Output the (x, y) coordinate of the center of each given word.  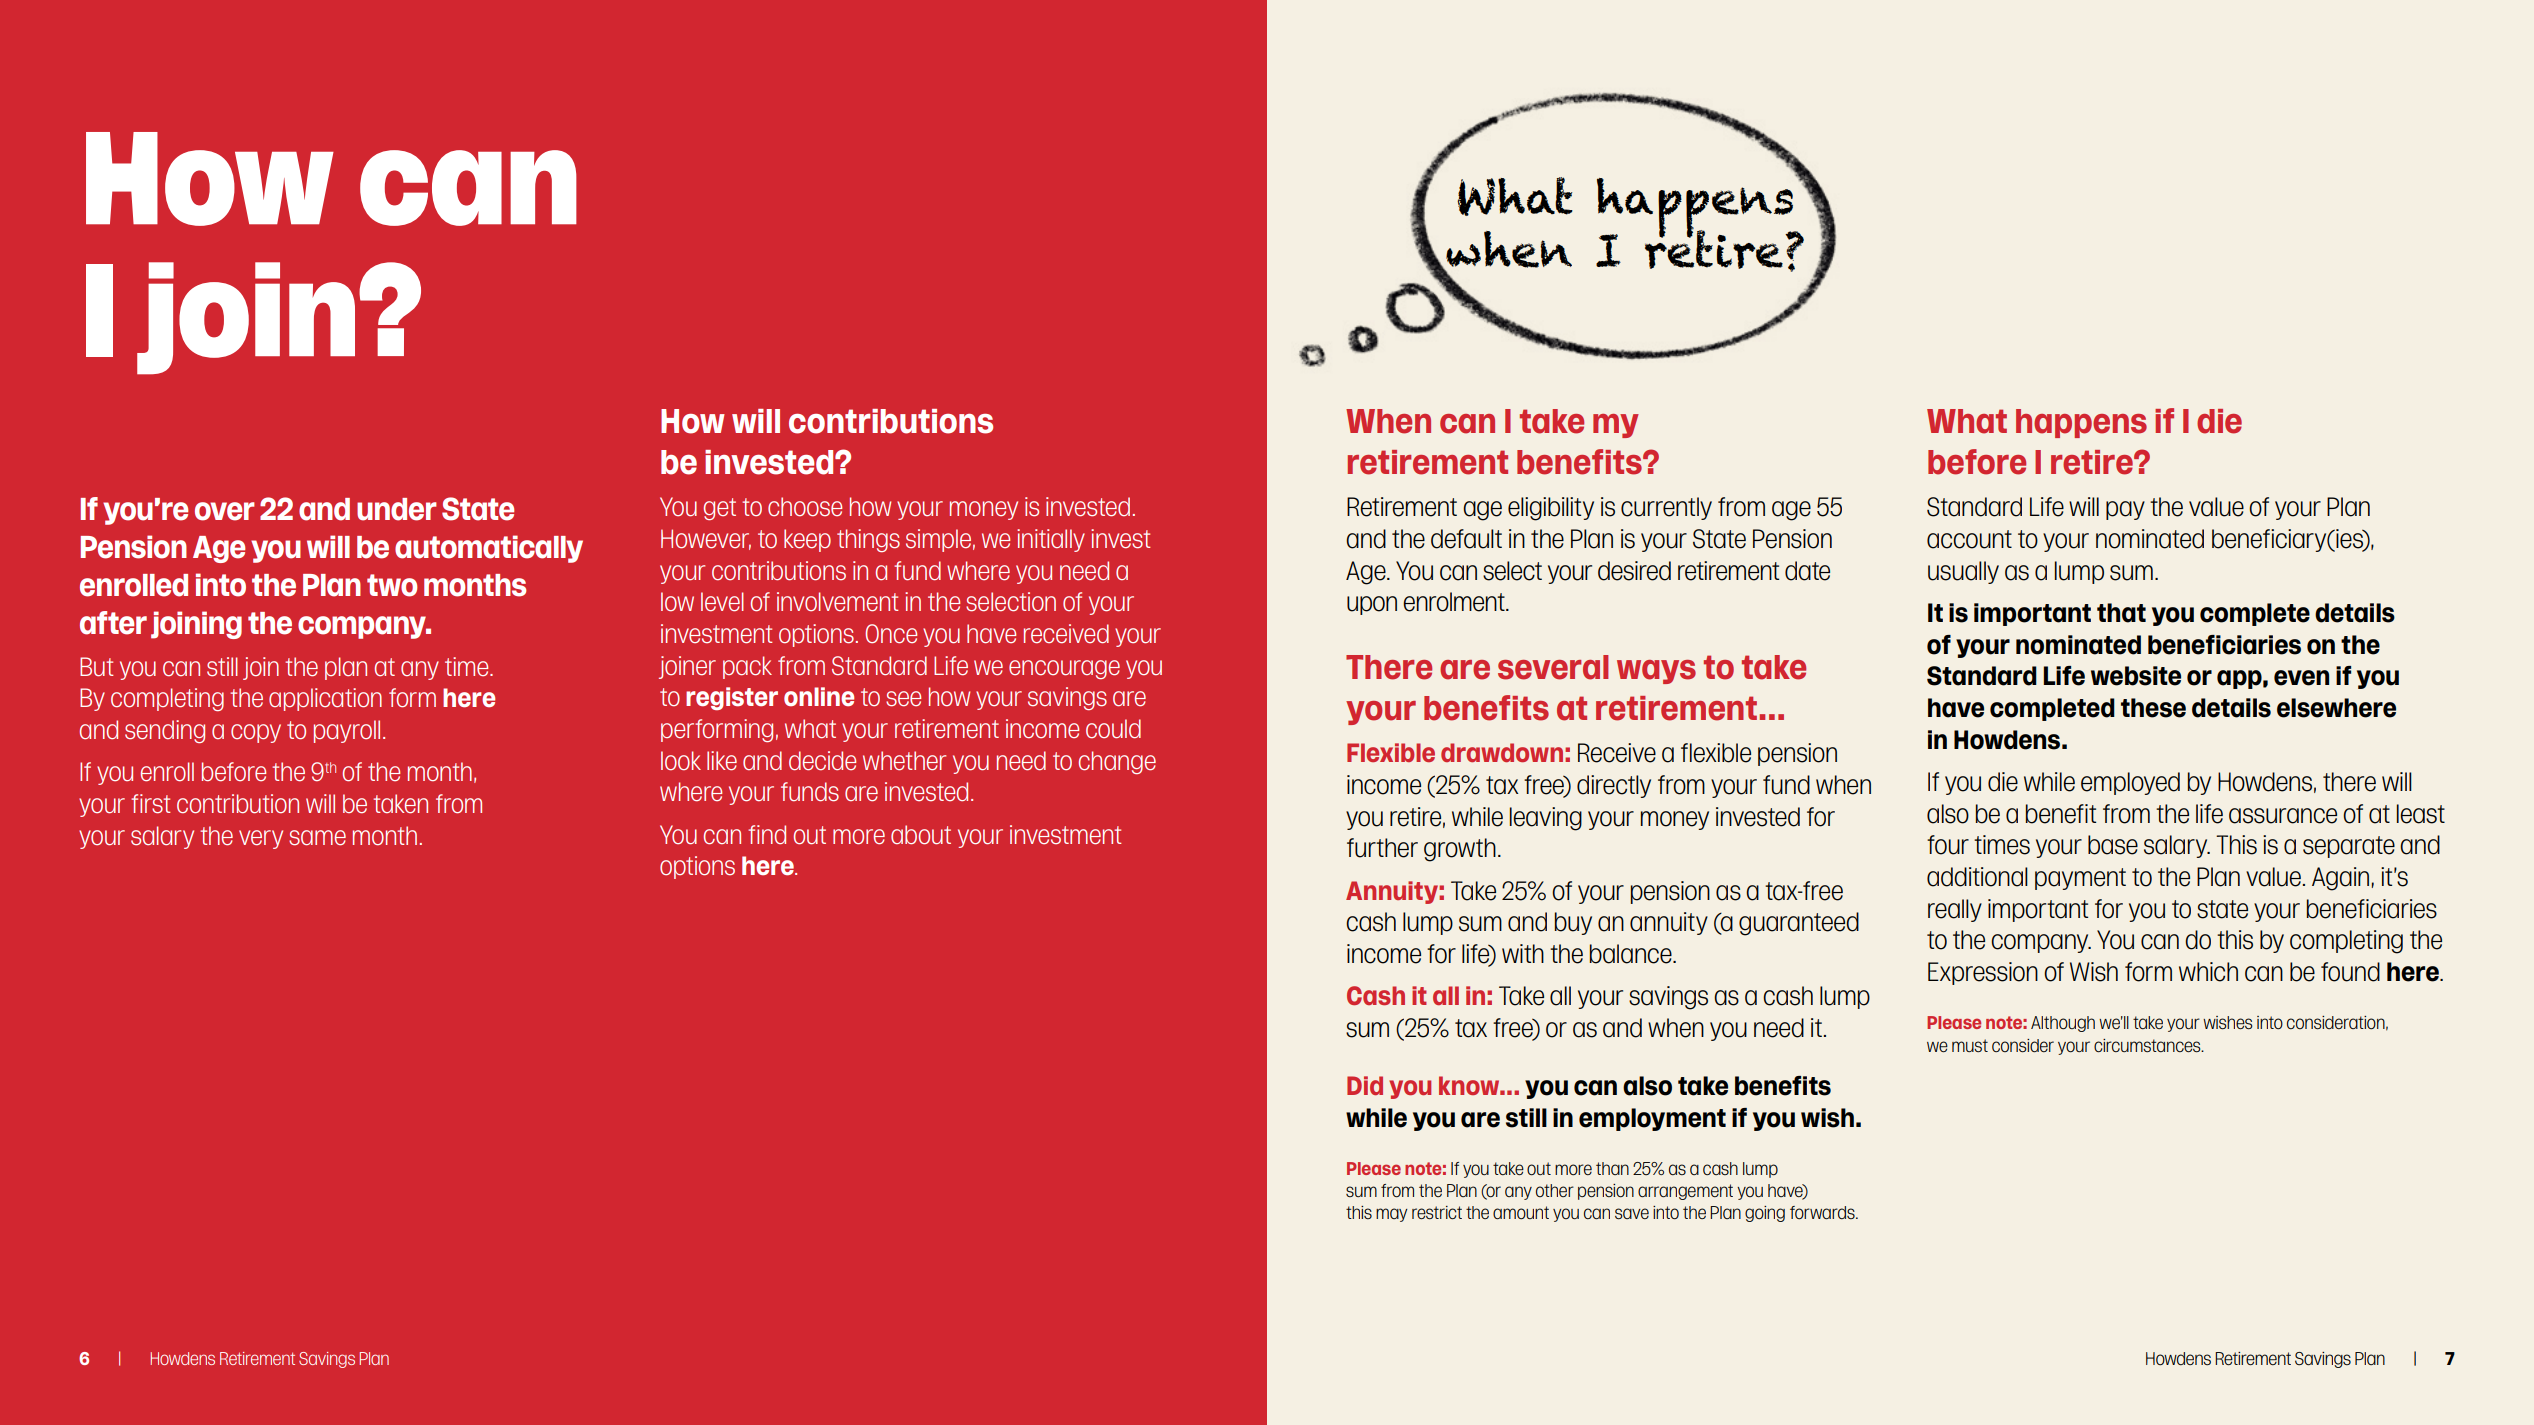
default (1466, 539)
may (1392, 1215)
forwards (1823, 1213)
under (397, 509)
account (1969, 539)
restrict (1437, 1213)
